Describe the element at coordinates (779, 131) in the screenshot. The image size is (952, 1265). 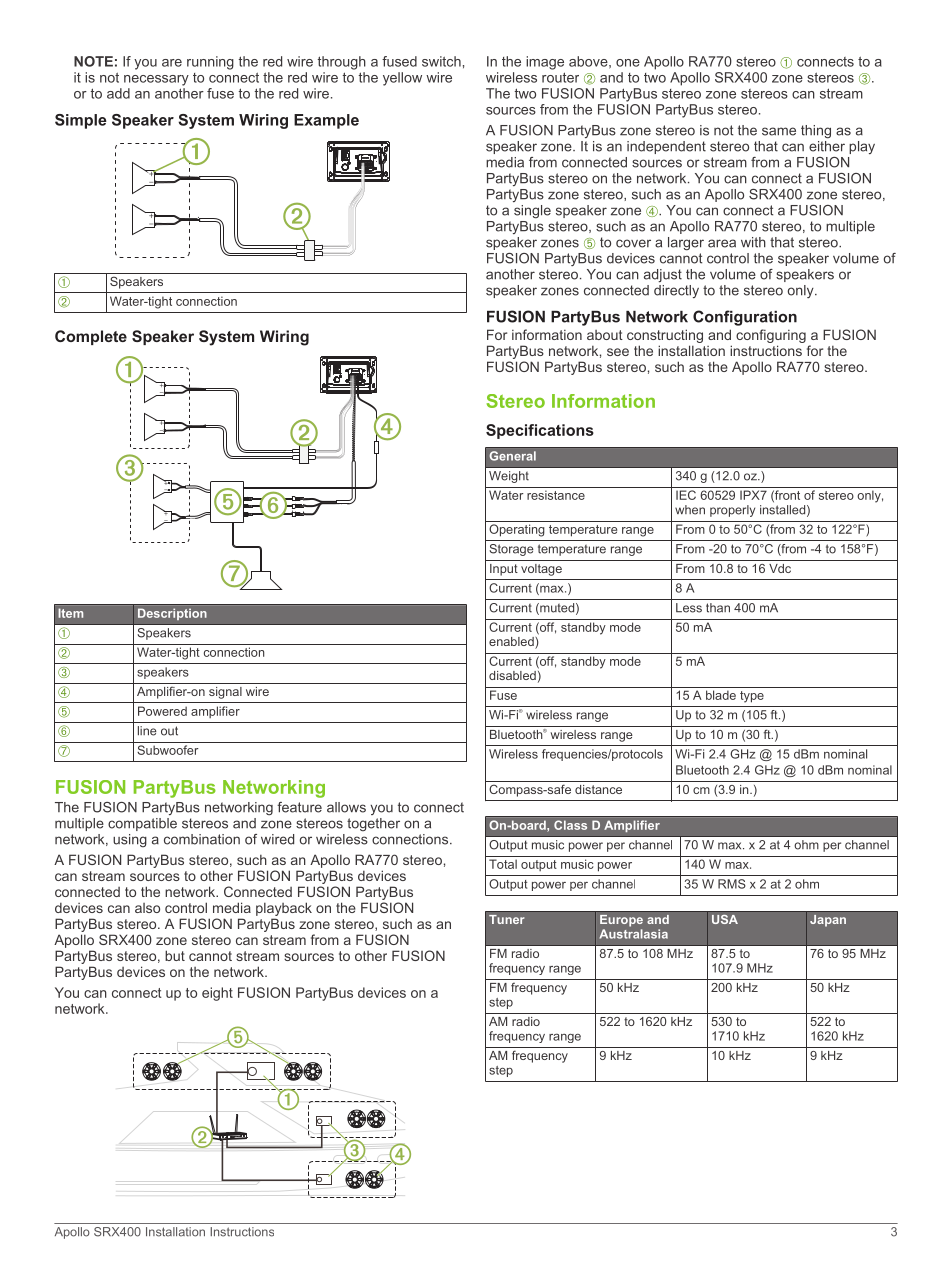
I see `same` at that location.
